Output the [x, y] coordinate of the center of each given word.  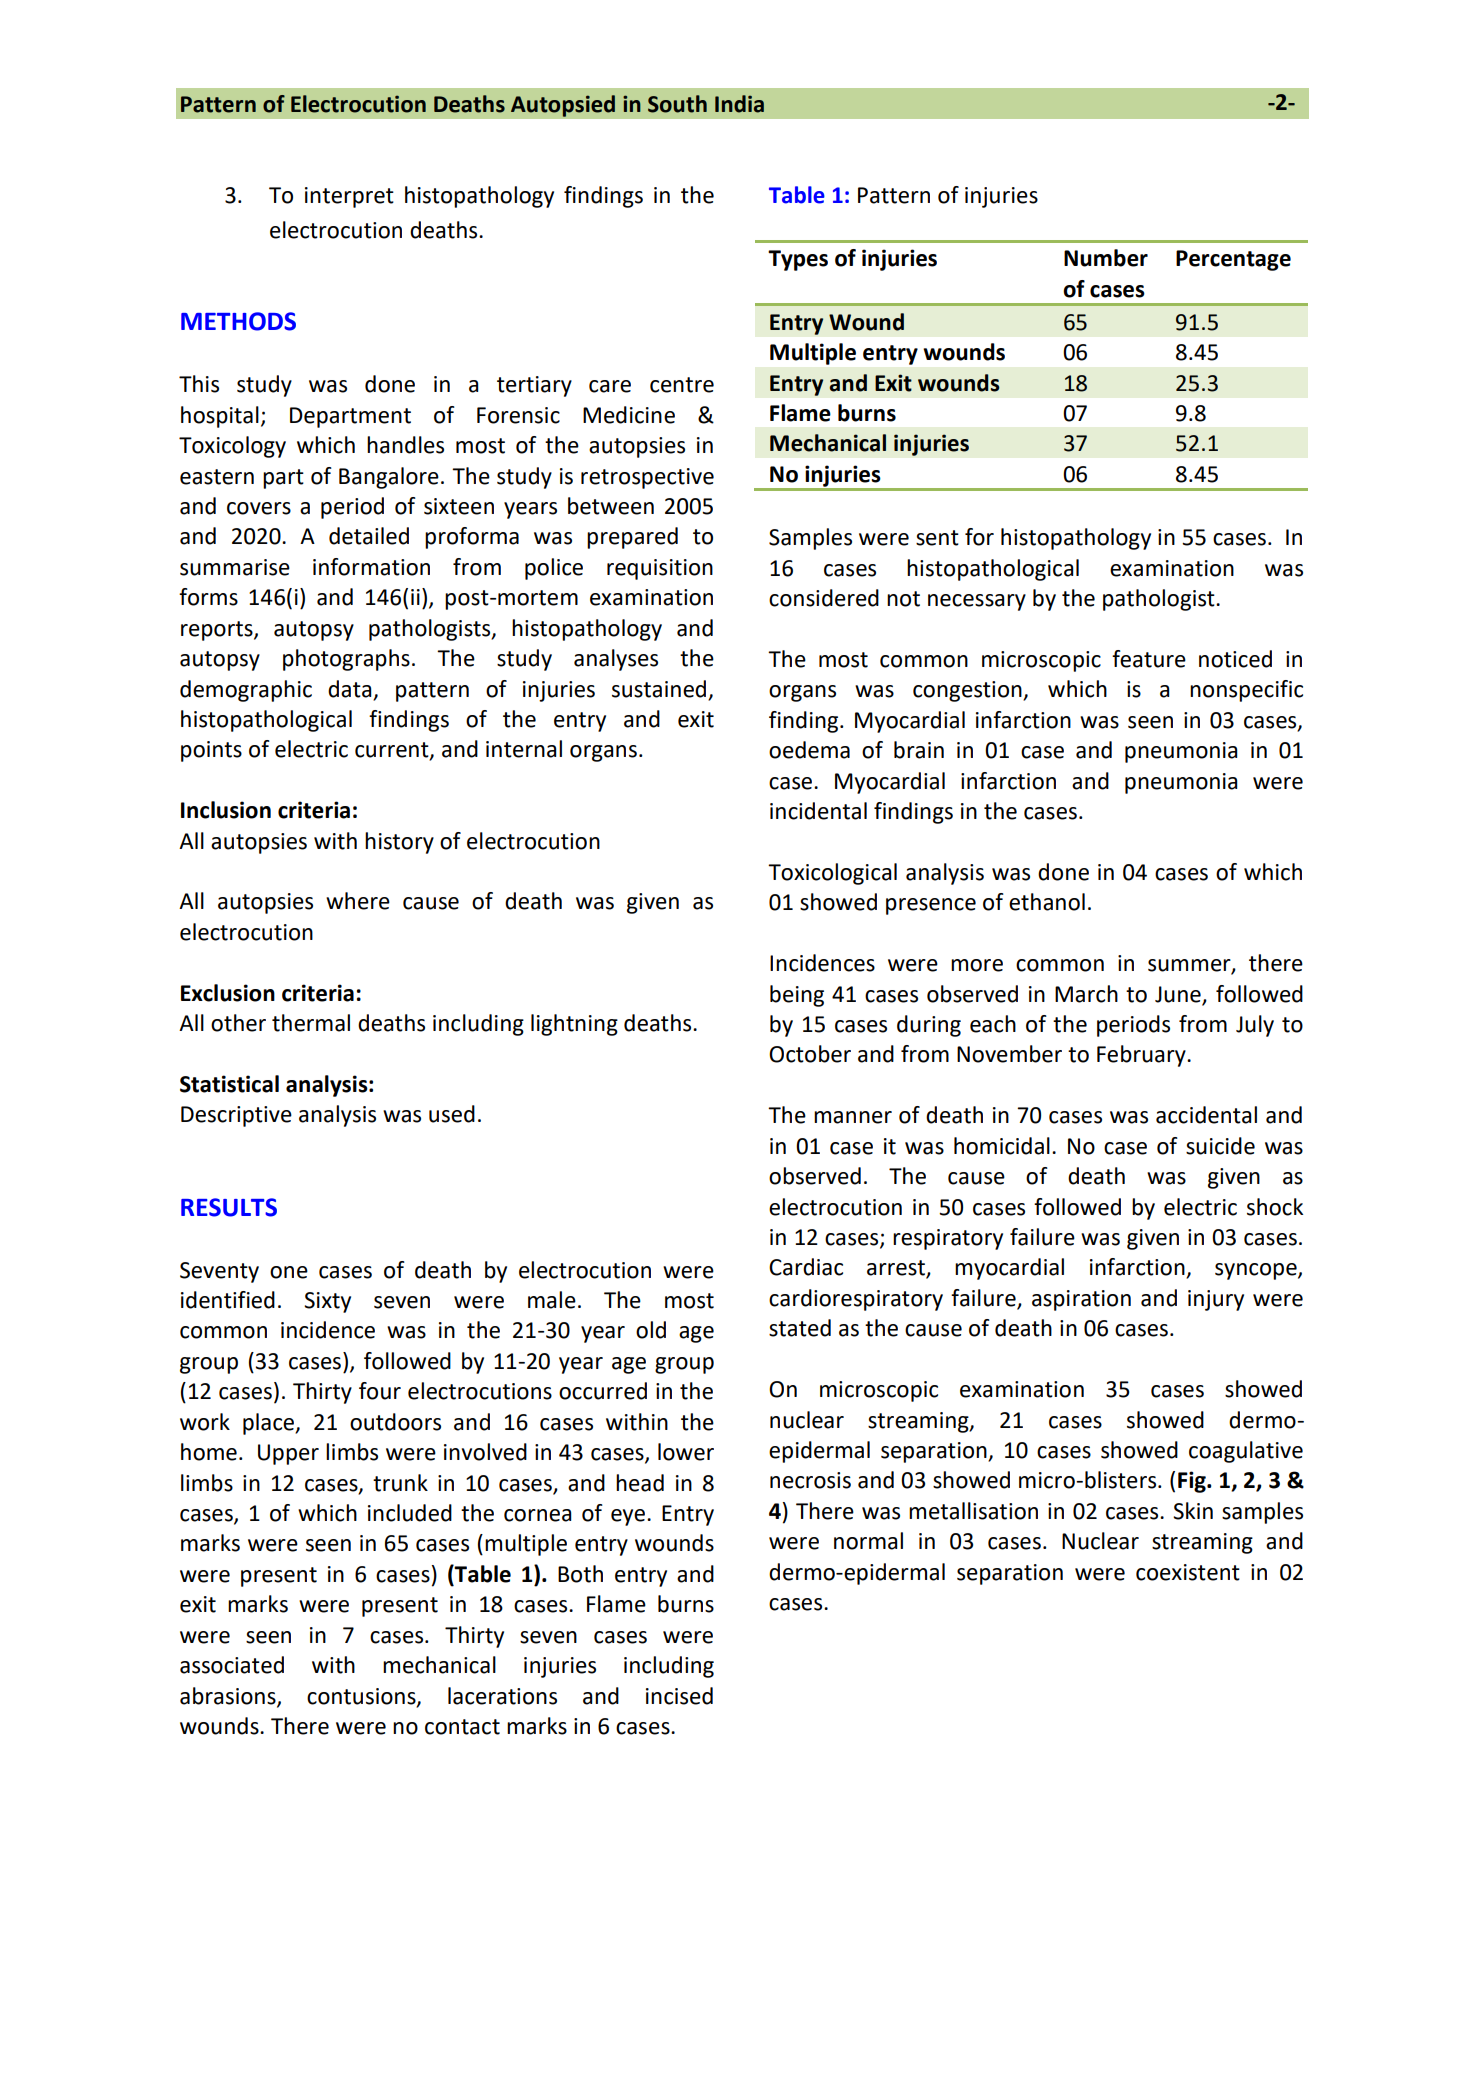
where [358, 901]
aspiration [1081, 1300]
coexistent [1188, 1572]
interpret [349, 197]
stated [800, 1328]
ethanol [1047, 902]
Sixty [327, 1302]
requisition [660, 569]
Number [1106, 258]
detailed [369, 536]
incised [679, 1696]
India [739, 104]
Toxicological [832, 874]
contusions [362, 1697]
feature [1149, 659]
